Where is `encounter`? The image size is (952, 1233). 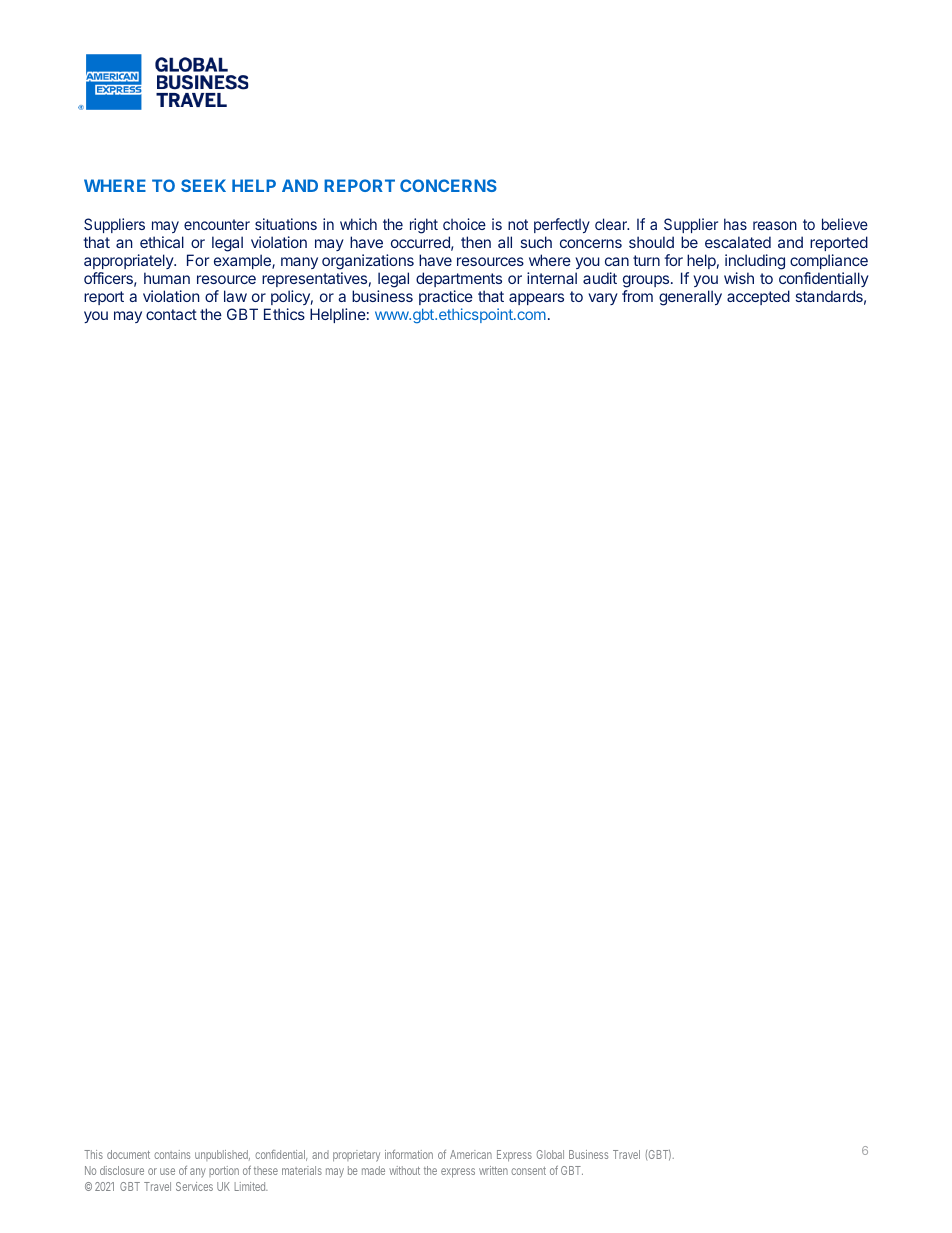
encounter is located at coordinates (217, 224).
